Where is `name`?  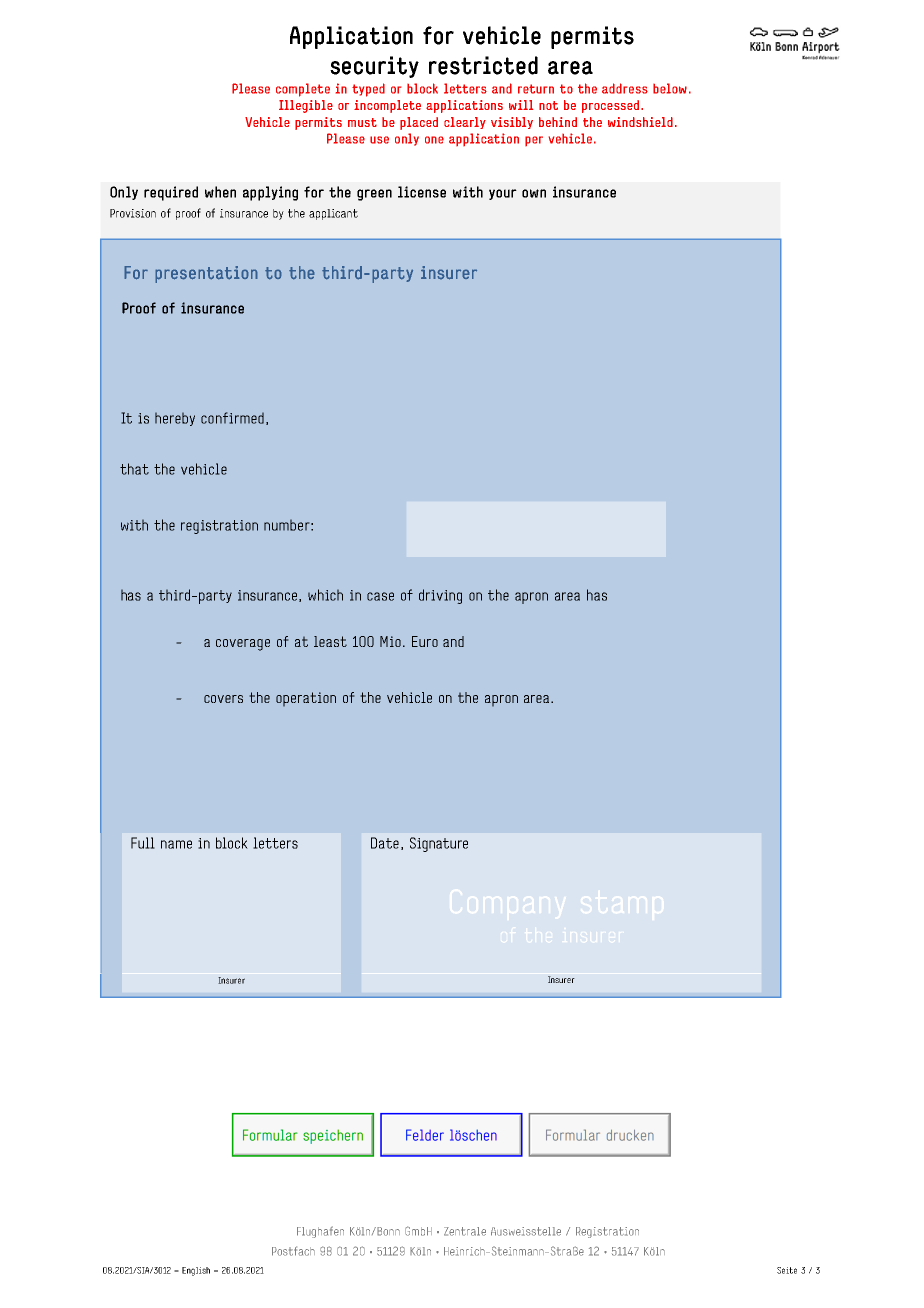 name is located at coordinates (176, 844).
